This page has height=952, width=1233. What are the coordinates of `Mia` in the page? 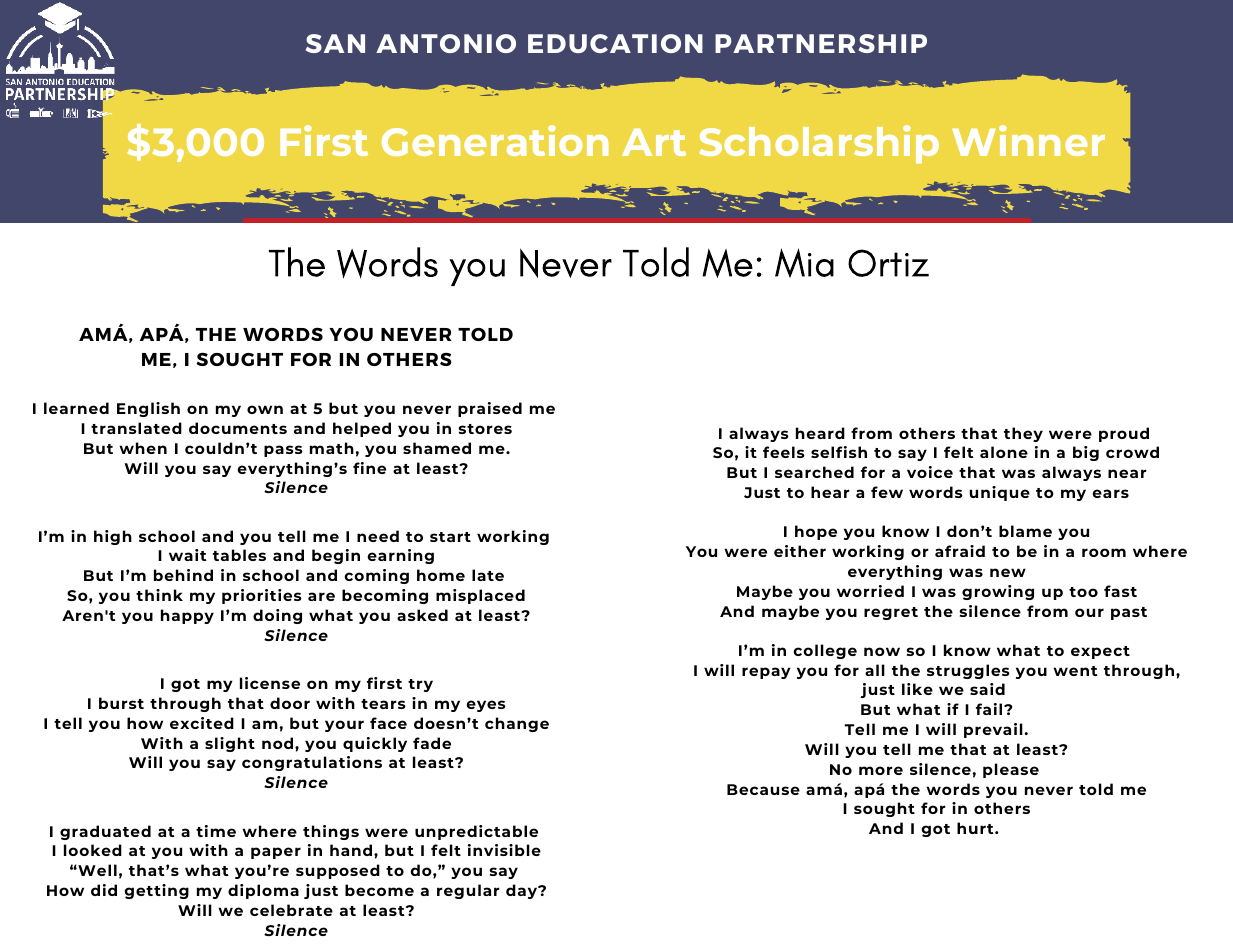 It's located at (804, 263).
